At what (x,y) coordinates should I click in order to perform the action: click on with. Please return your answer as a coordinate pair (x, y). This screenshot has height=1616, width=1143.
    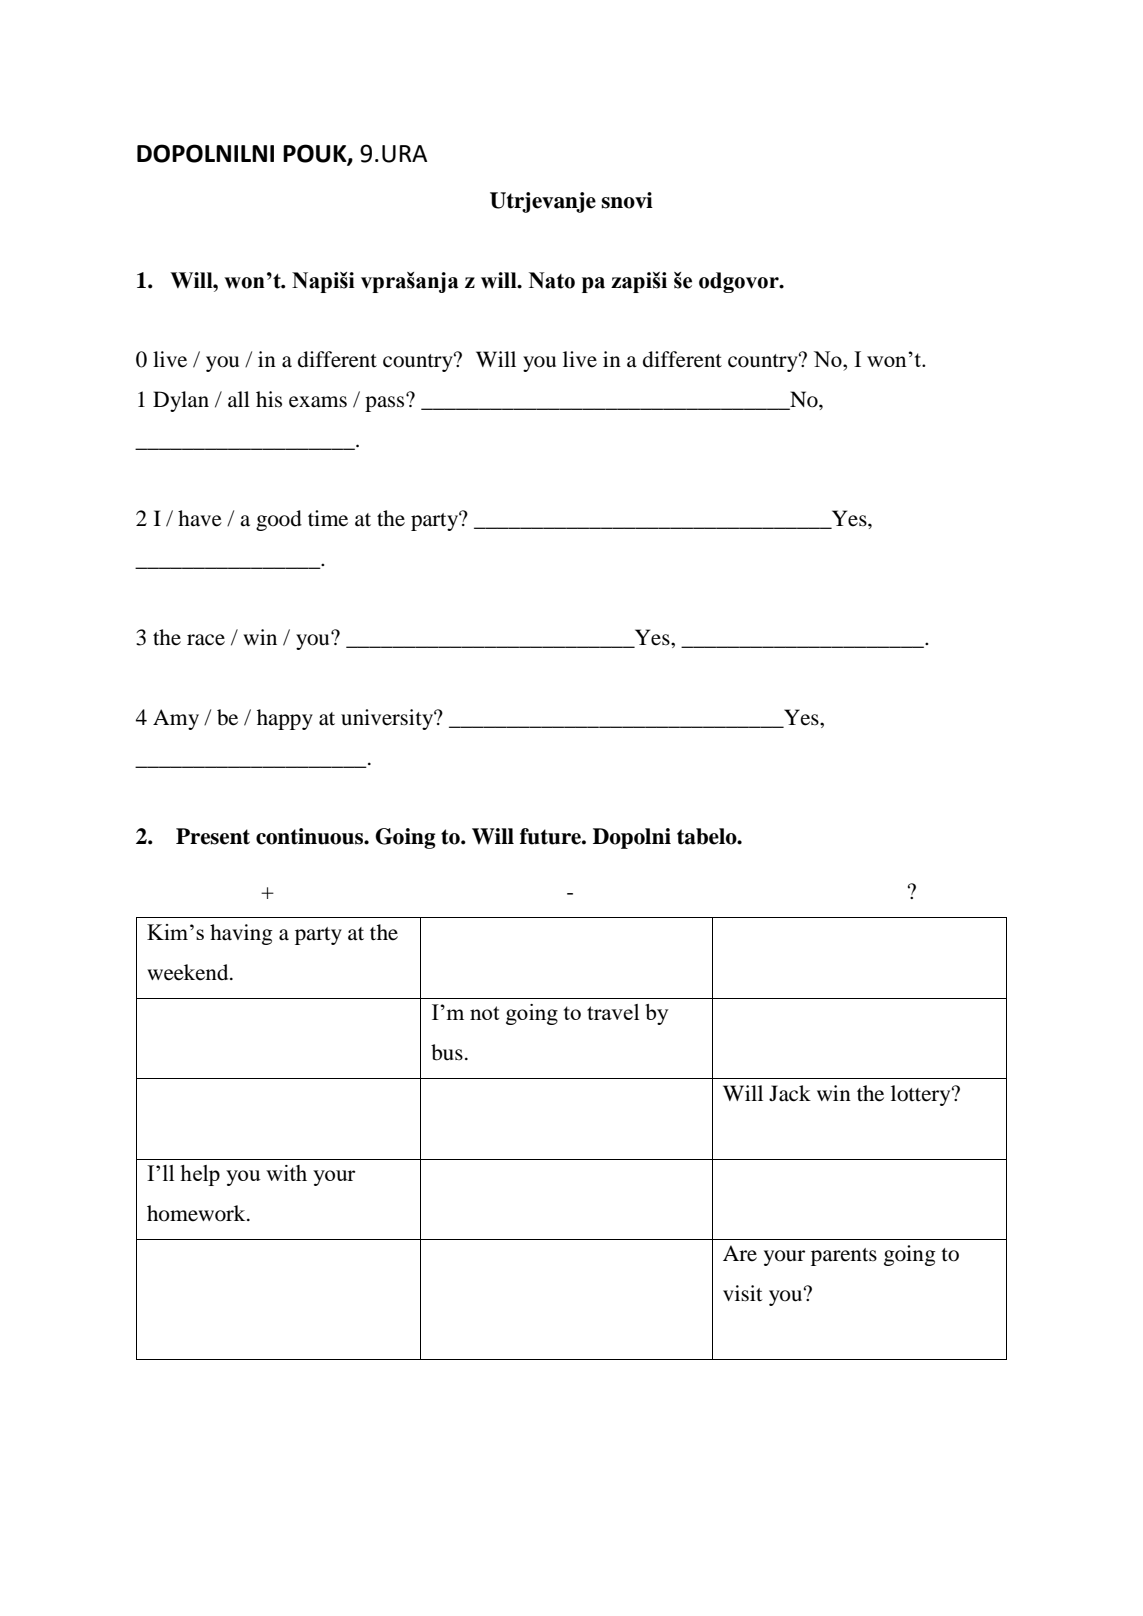
    Looking at the image, I should click on (286, 1173).
